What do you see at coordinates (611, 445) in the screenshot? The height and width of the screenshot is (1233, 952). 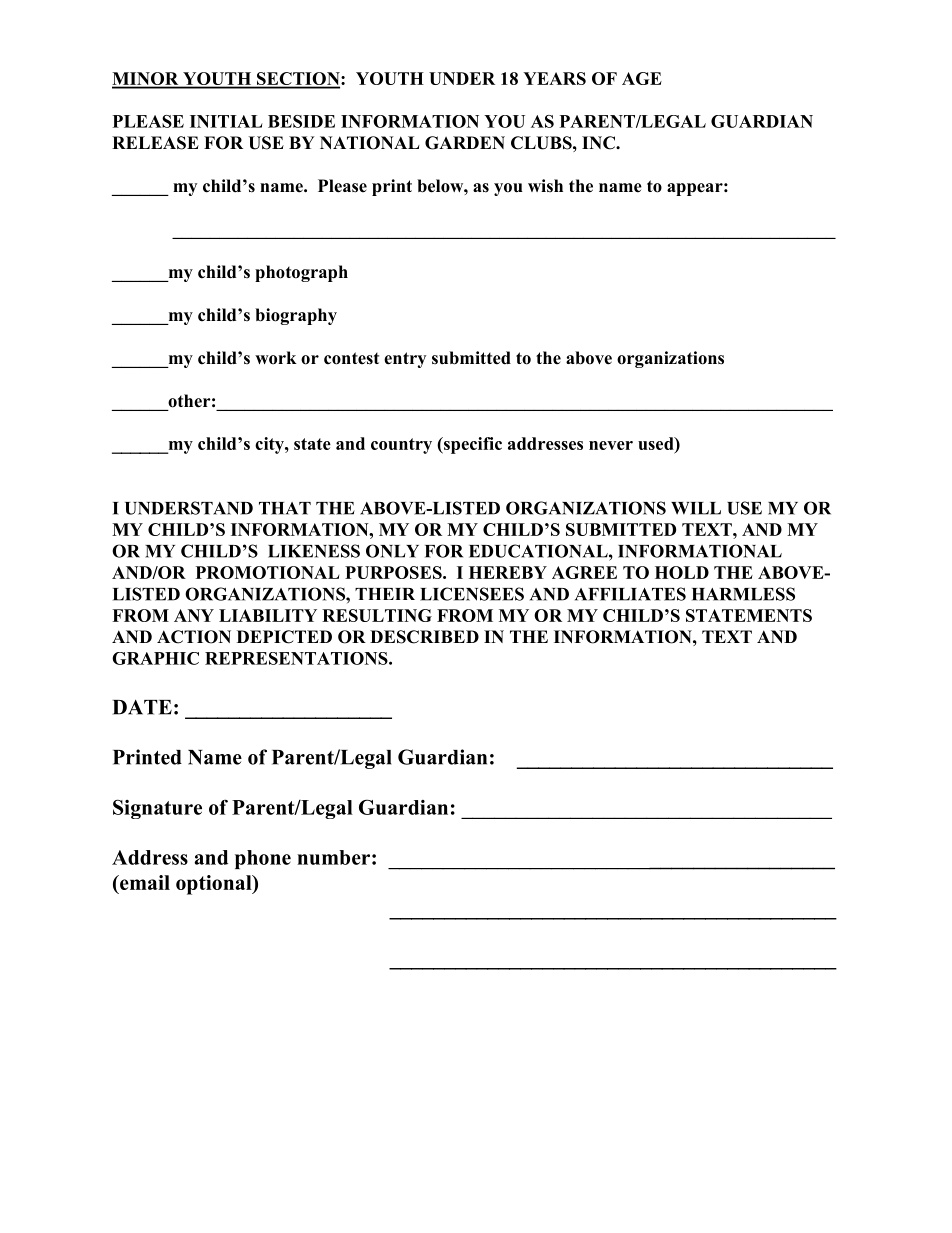 I see `never` at bounding box center [611, 445].
